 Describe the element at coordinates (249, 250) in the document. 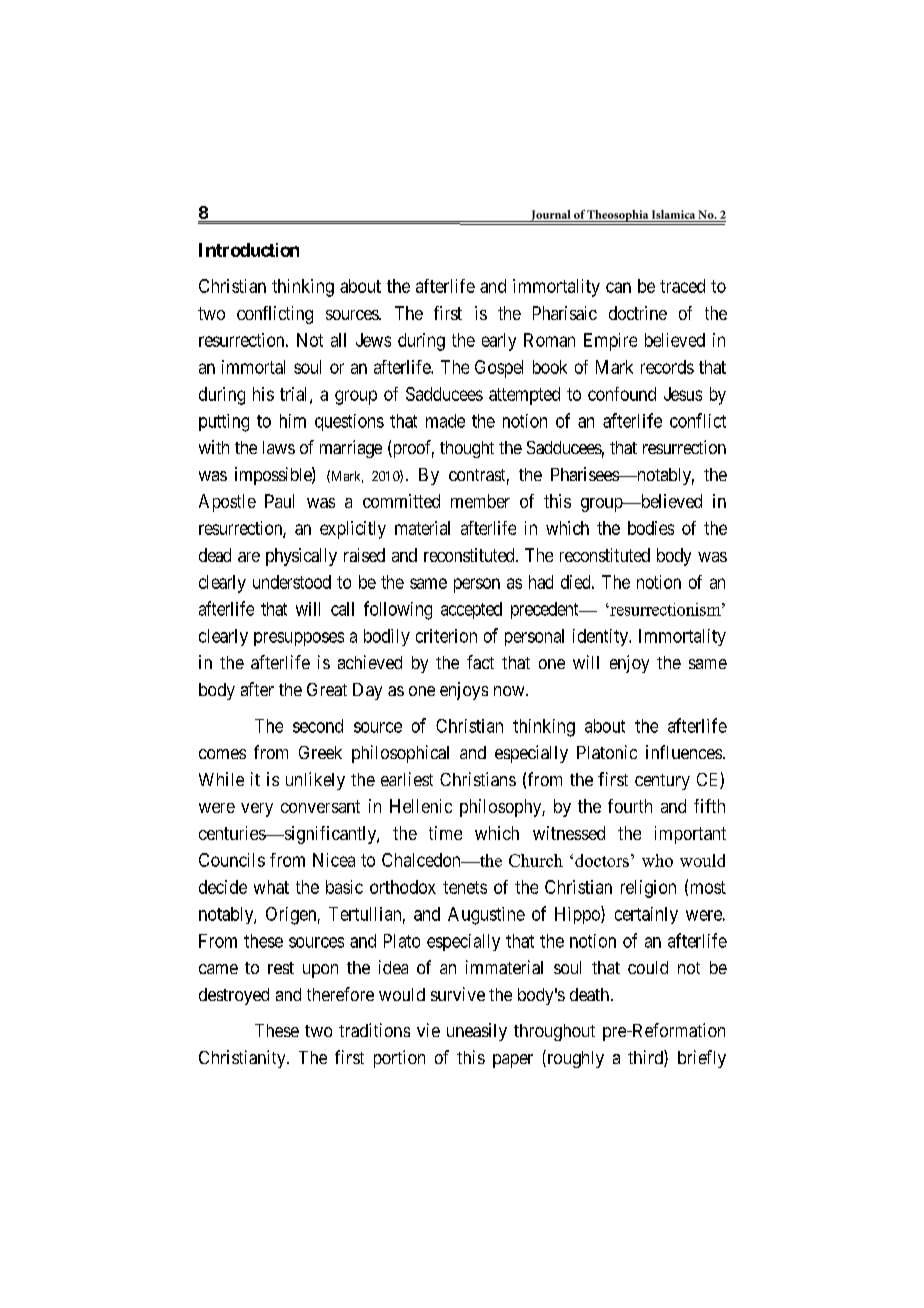

I see `Introduction` at that location.
